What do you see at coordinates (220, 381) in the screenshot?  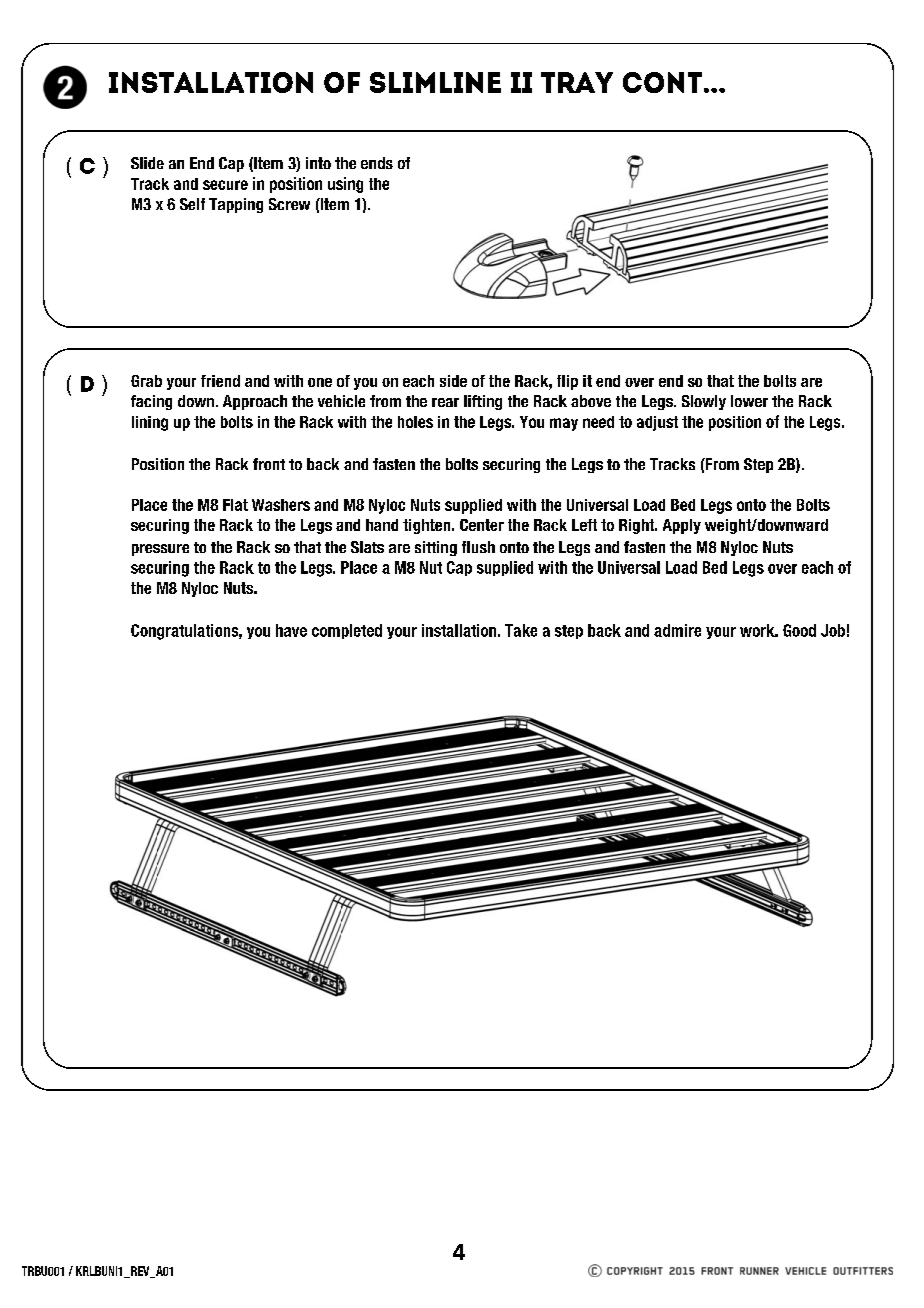 I see `friend` at bounding box center [220, 381].
